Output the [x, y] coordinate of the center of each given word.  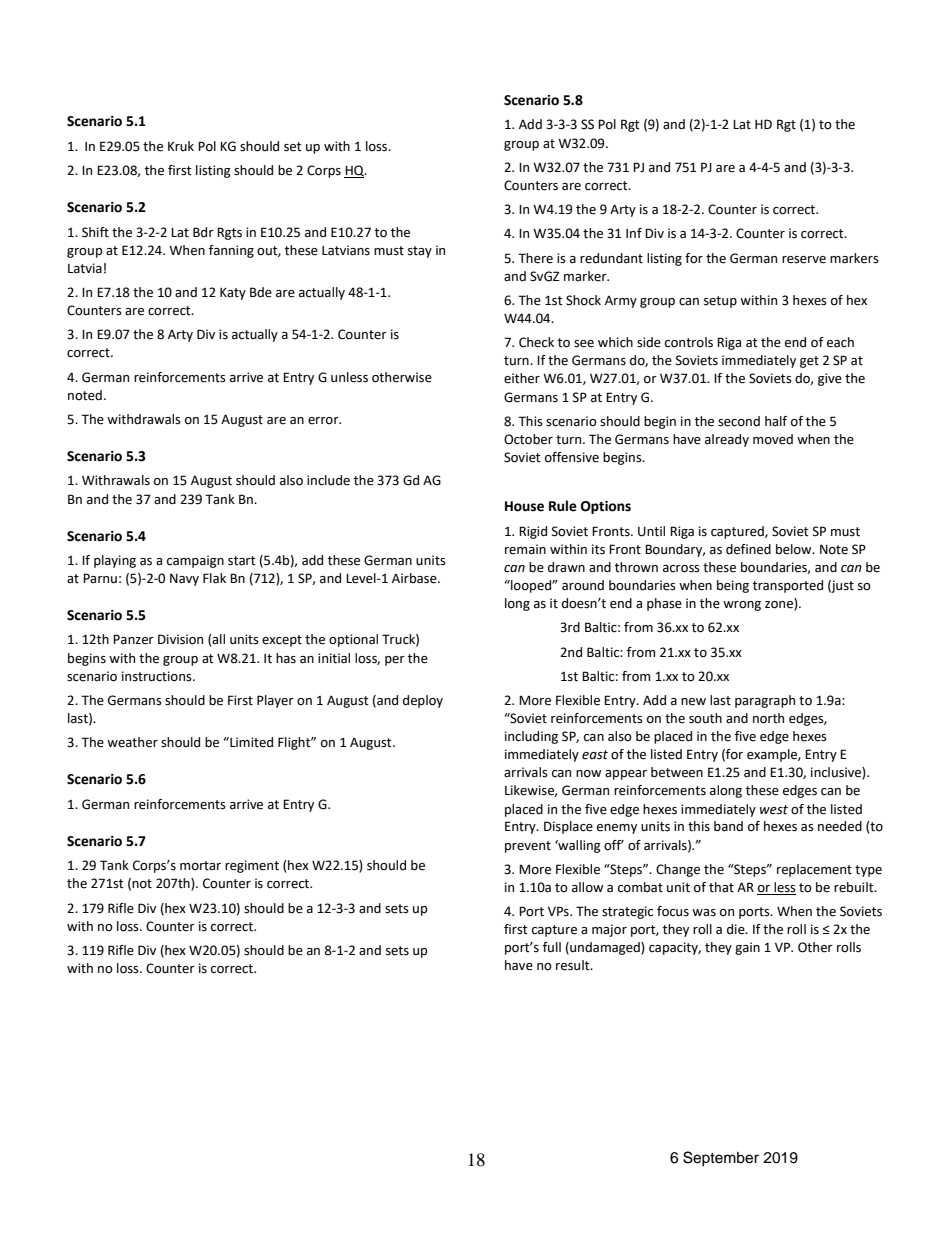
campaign [195, 561]
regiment [252, 866]
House [524, 506]
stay [420, 252]
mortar [200, 866]
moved [773, 439]
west [774, 810]
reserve [804, 260]
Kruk [181, 146]
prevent [528, 847]
